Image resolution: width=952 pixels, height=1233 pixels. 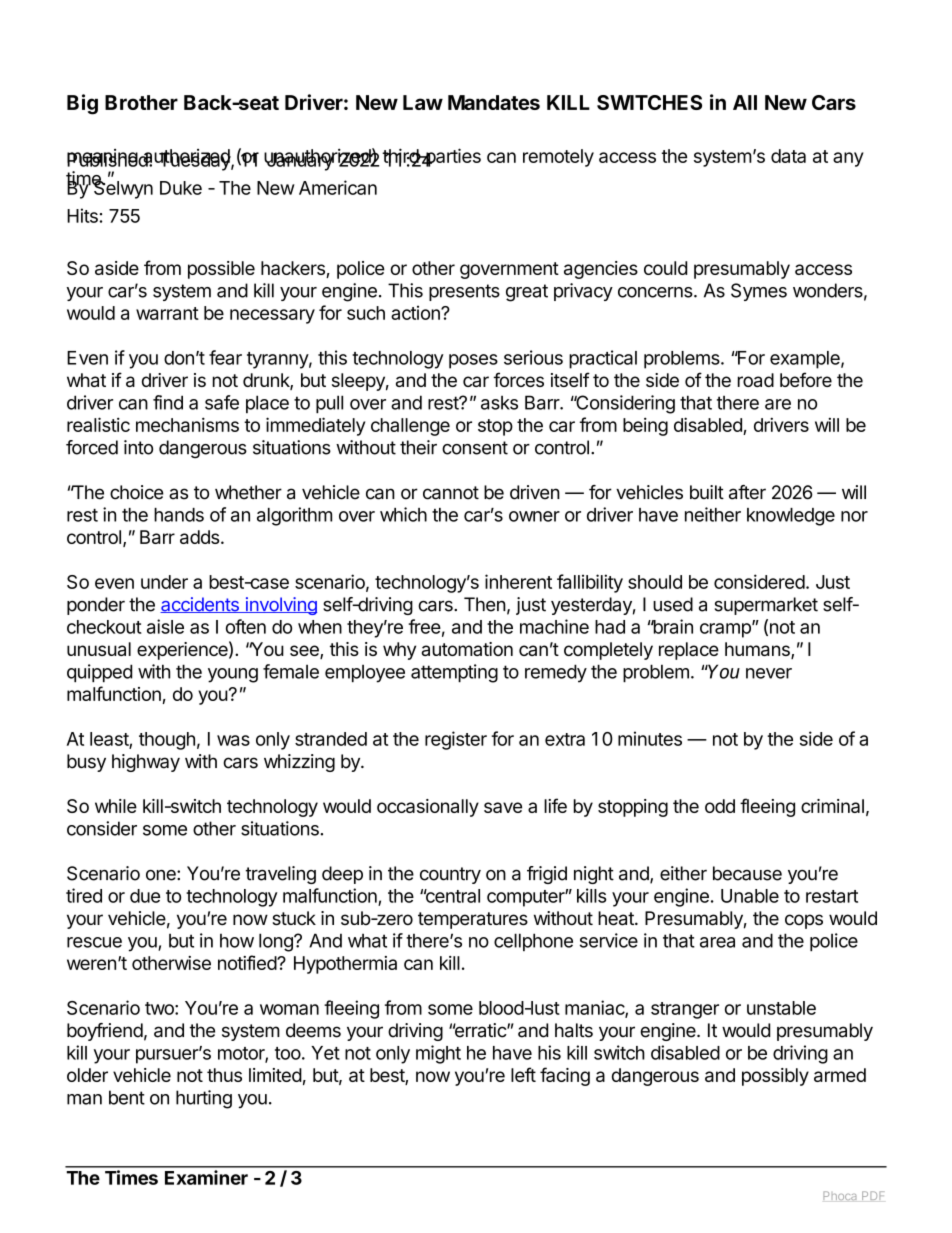 What do you see at coordinates (804, 921) in the screenshot?
I see `cops` at bounding box center [804, 921].
